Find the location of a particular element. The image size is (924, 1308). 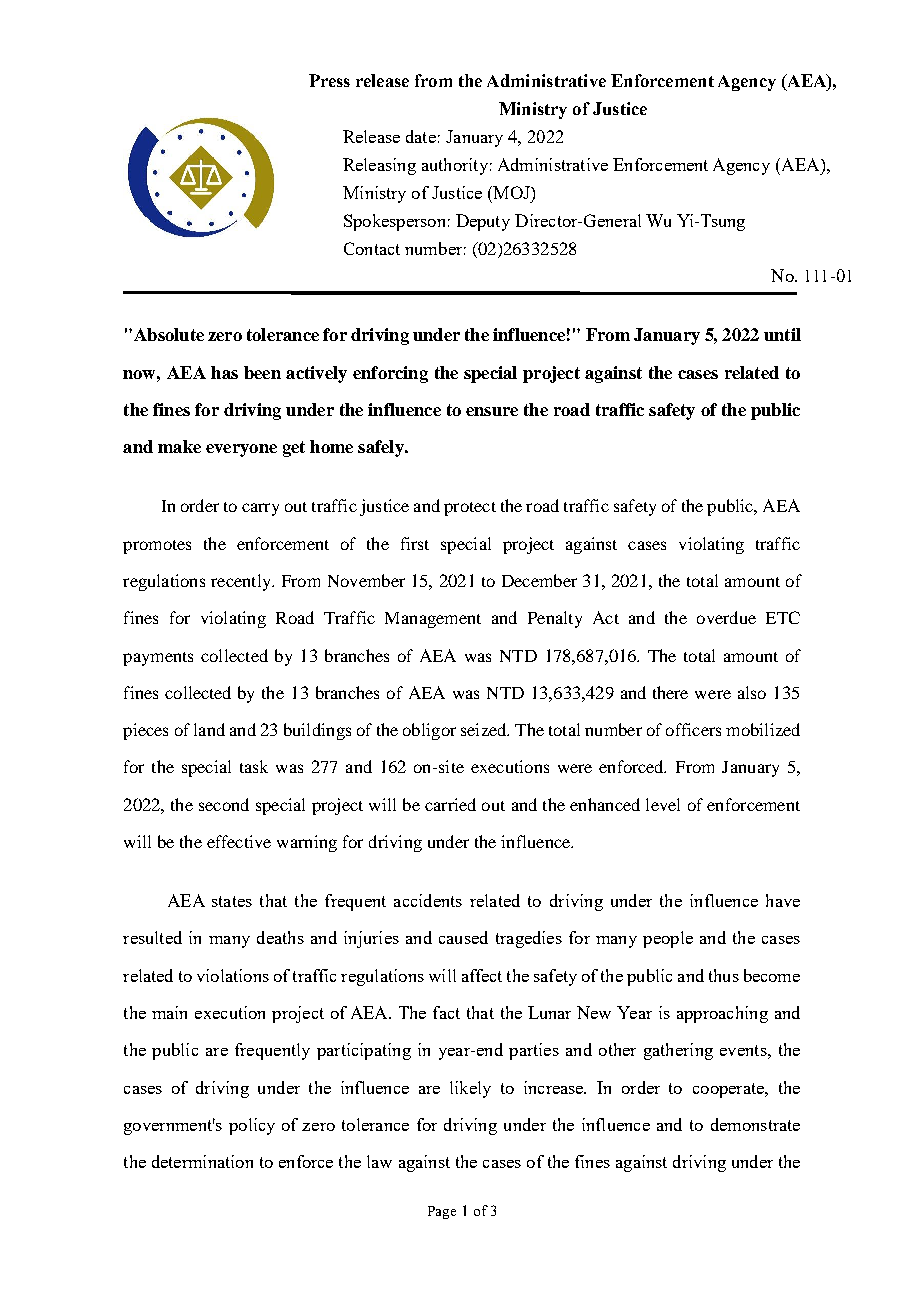

carry is located at coordinates (260, 509).
